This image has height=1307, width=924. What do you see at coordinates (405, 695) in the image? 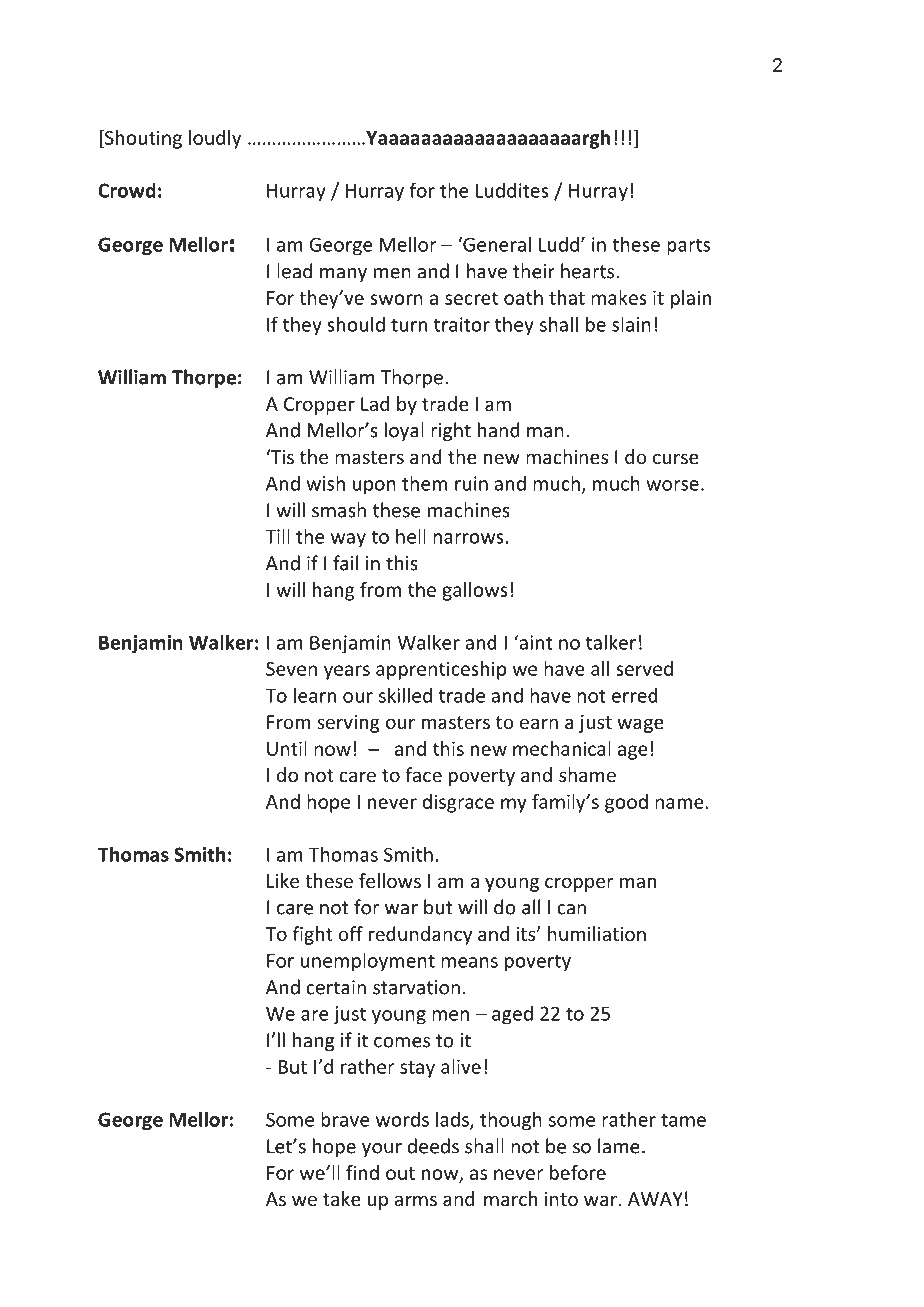
I see `skilled` at bounding box center [405, 695].
